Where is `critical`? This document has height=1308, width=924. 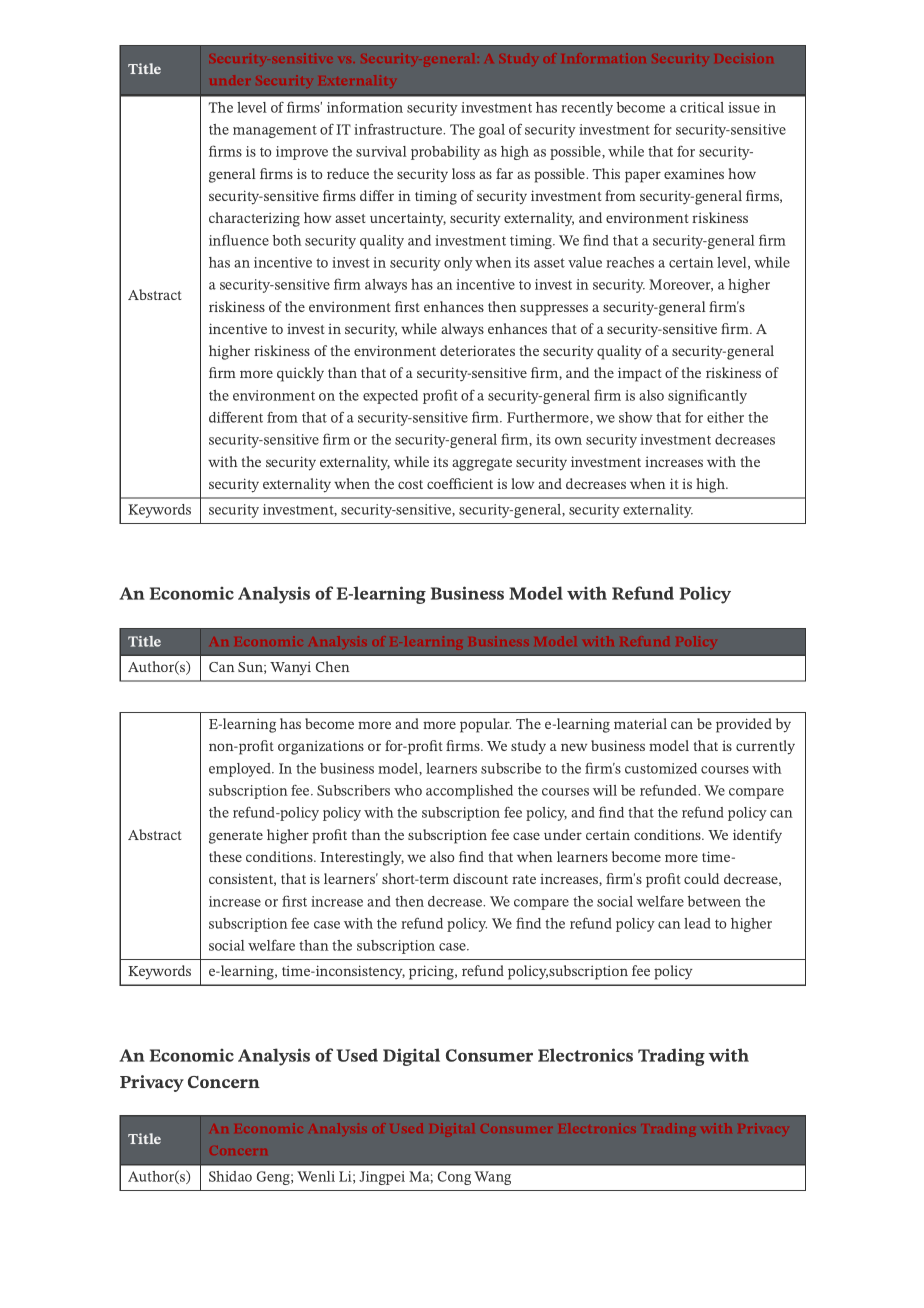 critical is located at coordinates (702, 107).
